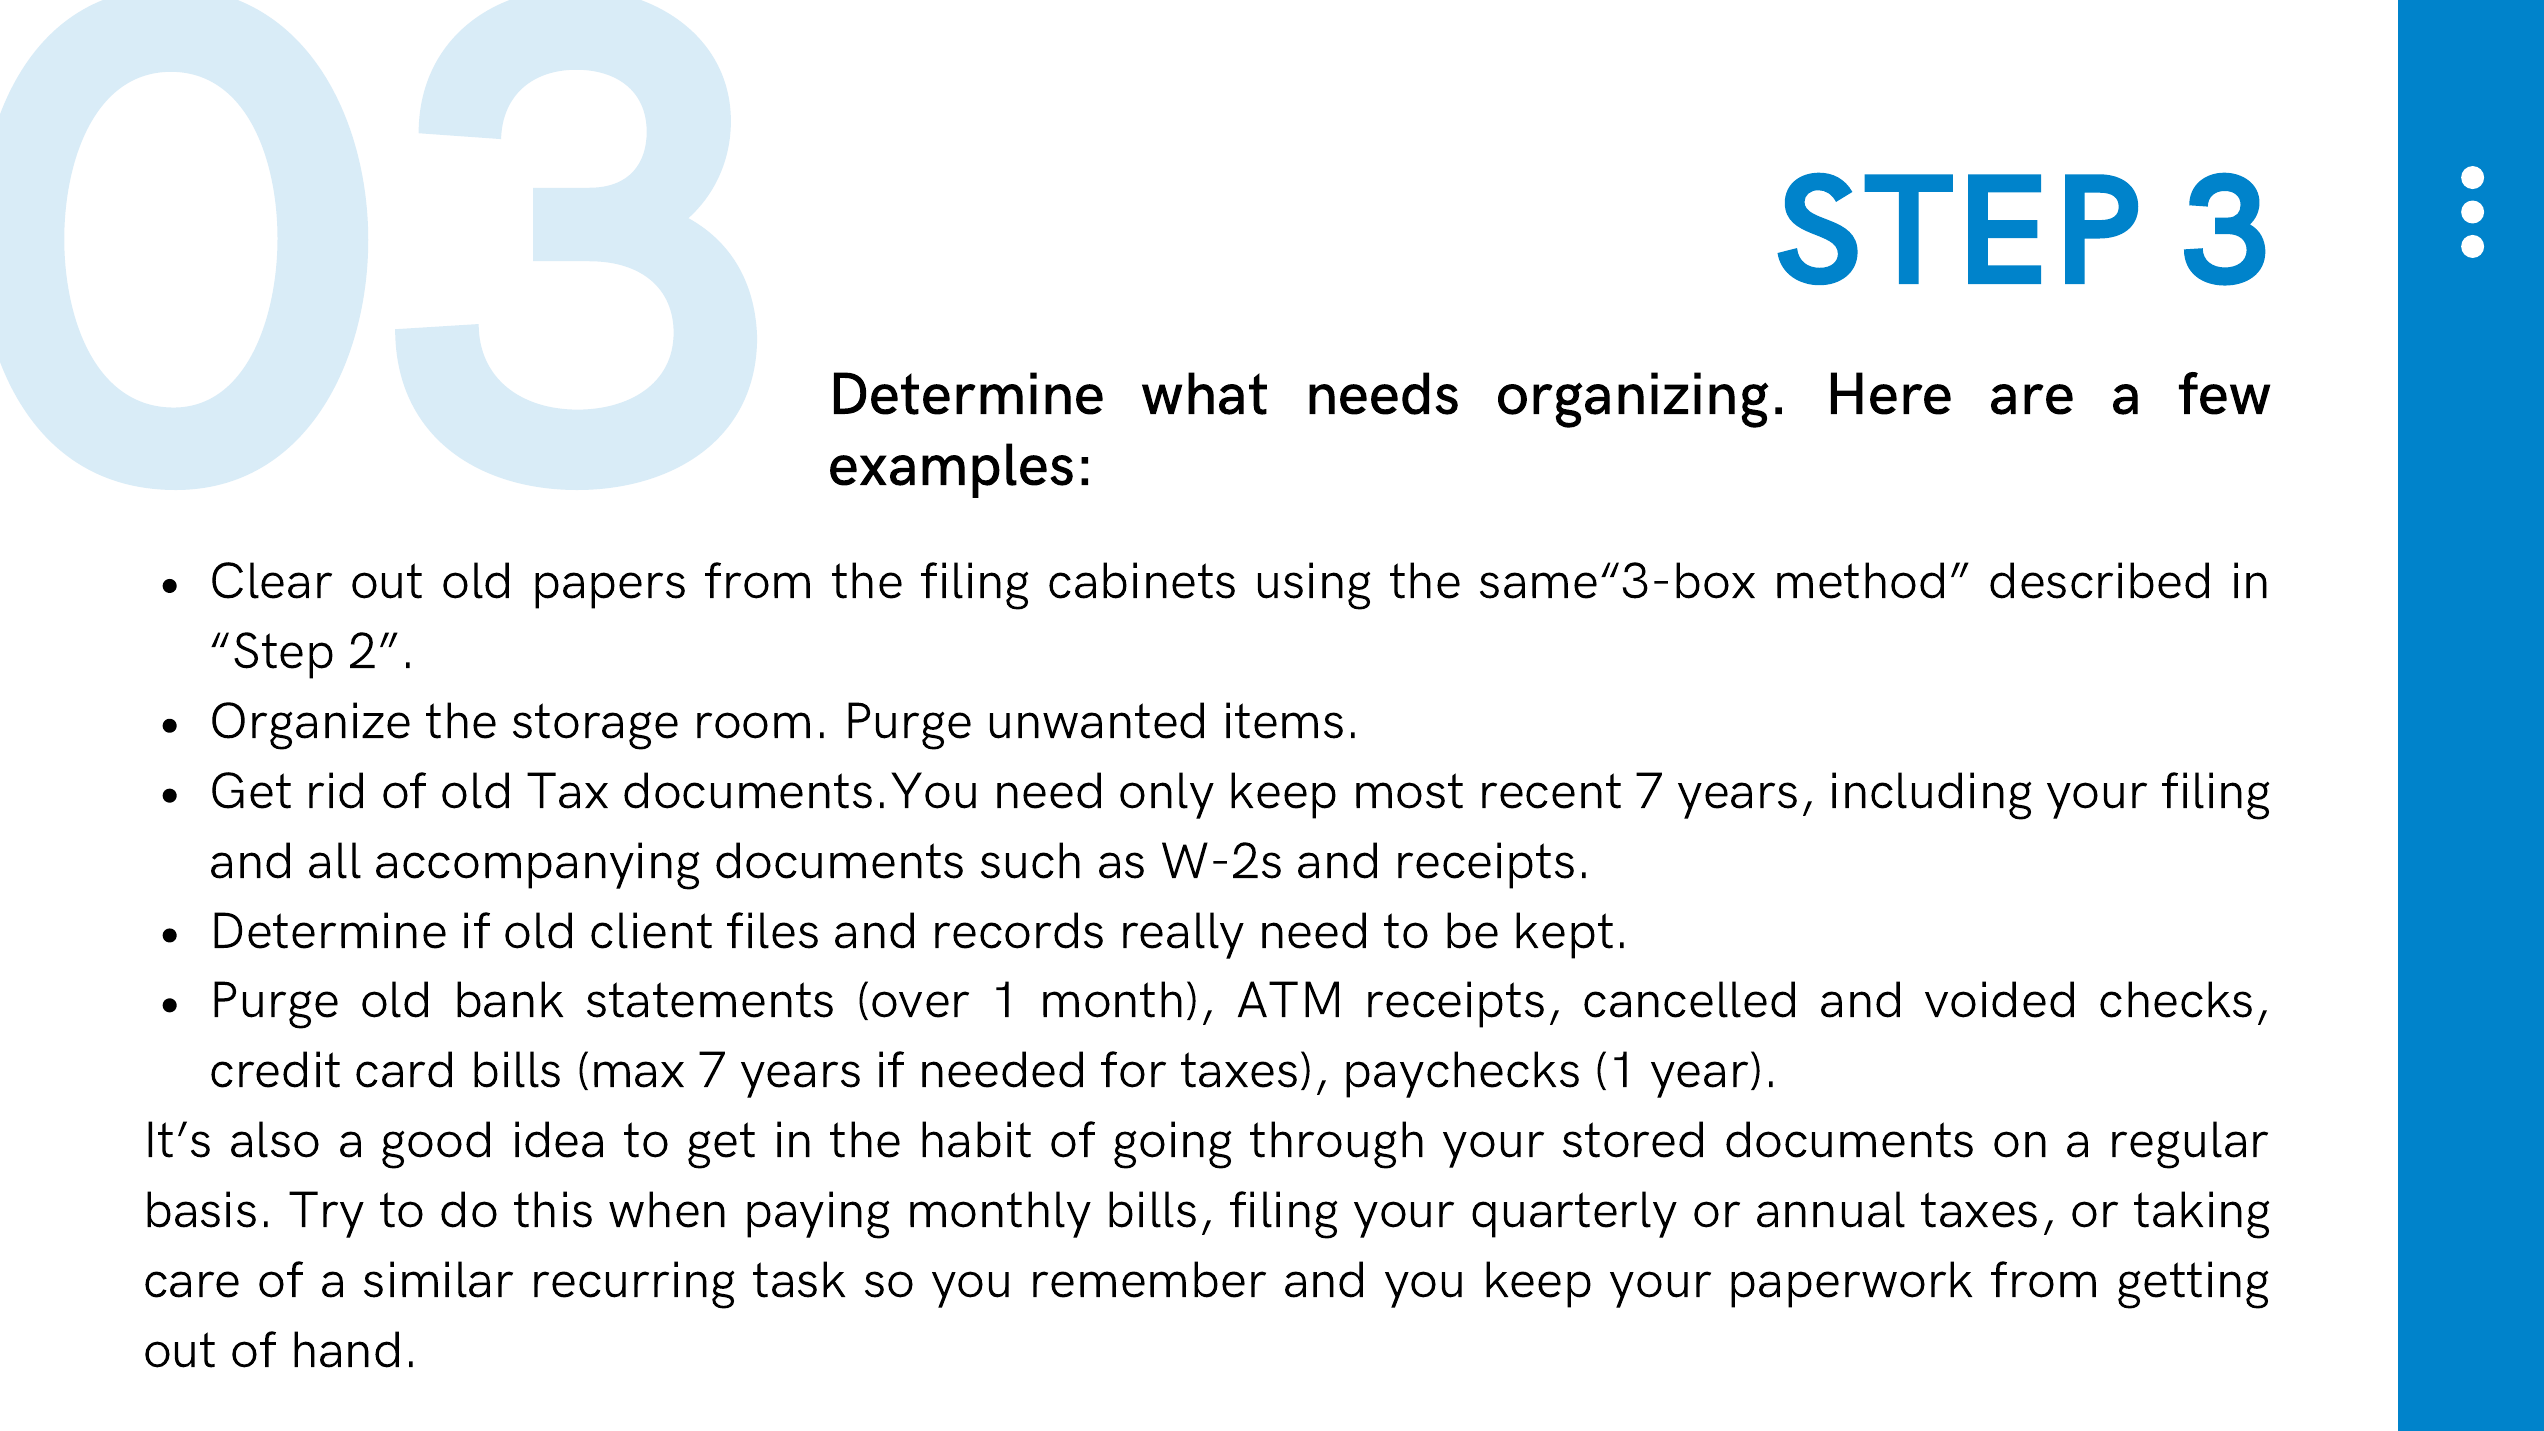 The image size is (2544, 1431). Describe the element at coordinates (1149, 1279) in the screenshot. I see `remember` at that location.
